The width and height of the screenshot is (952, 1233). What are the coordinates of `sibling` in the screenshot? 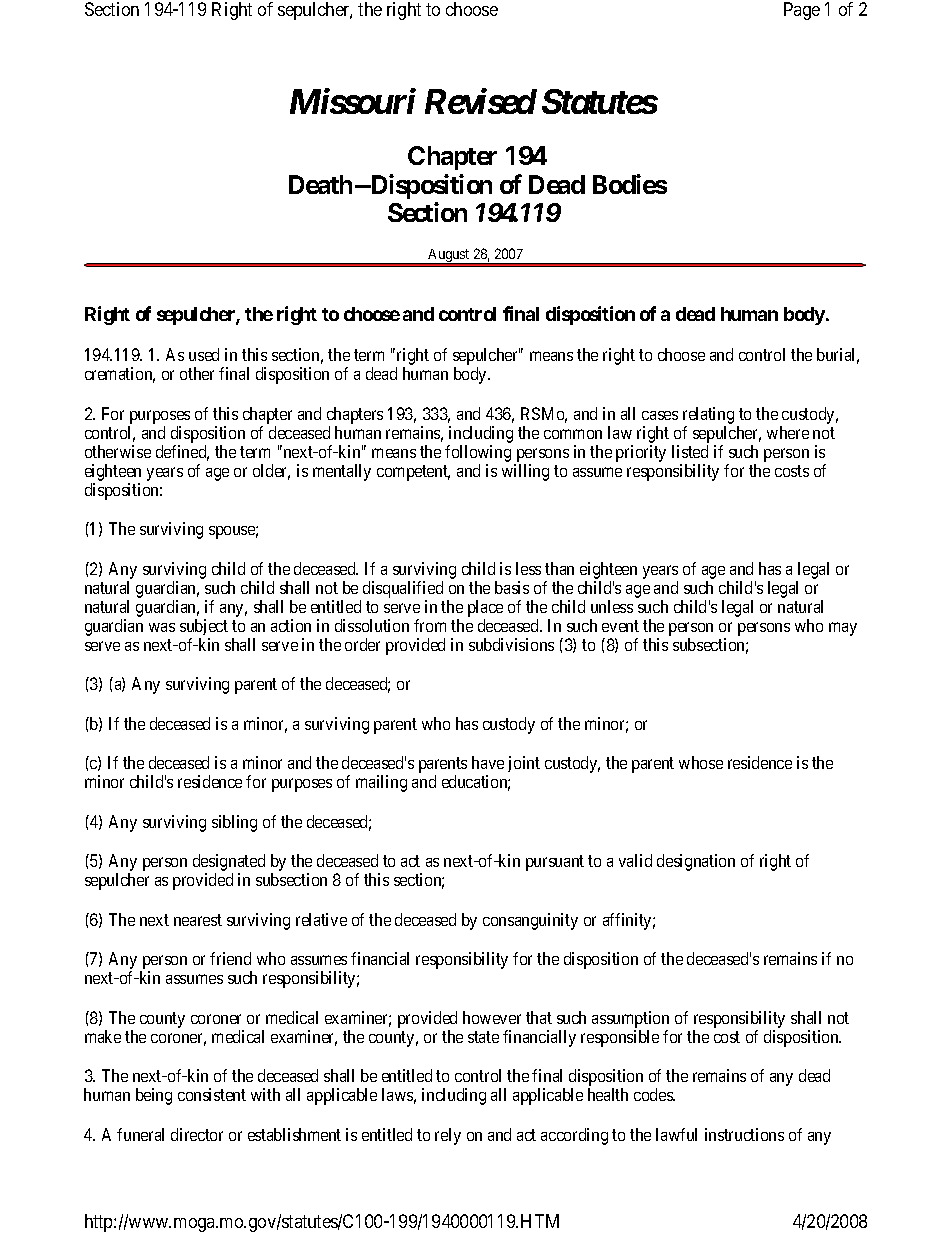 It's located at (234, 823).
